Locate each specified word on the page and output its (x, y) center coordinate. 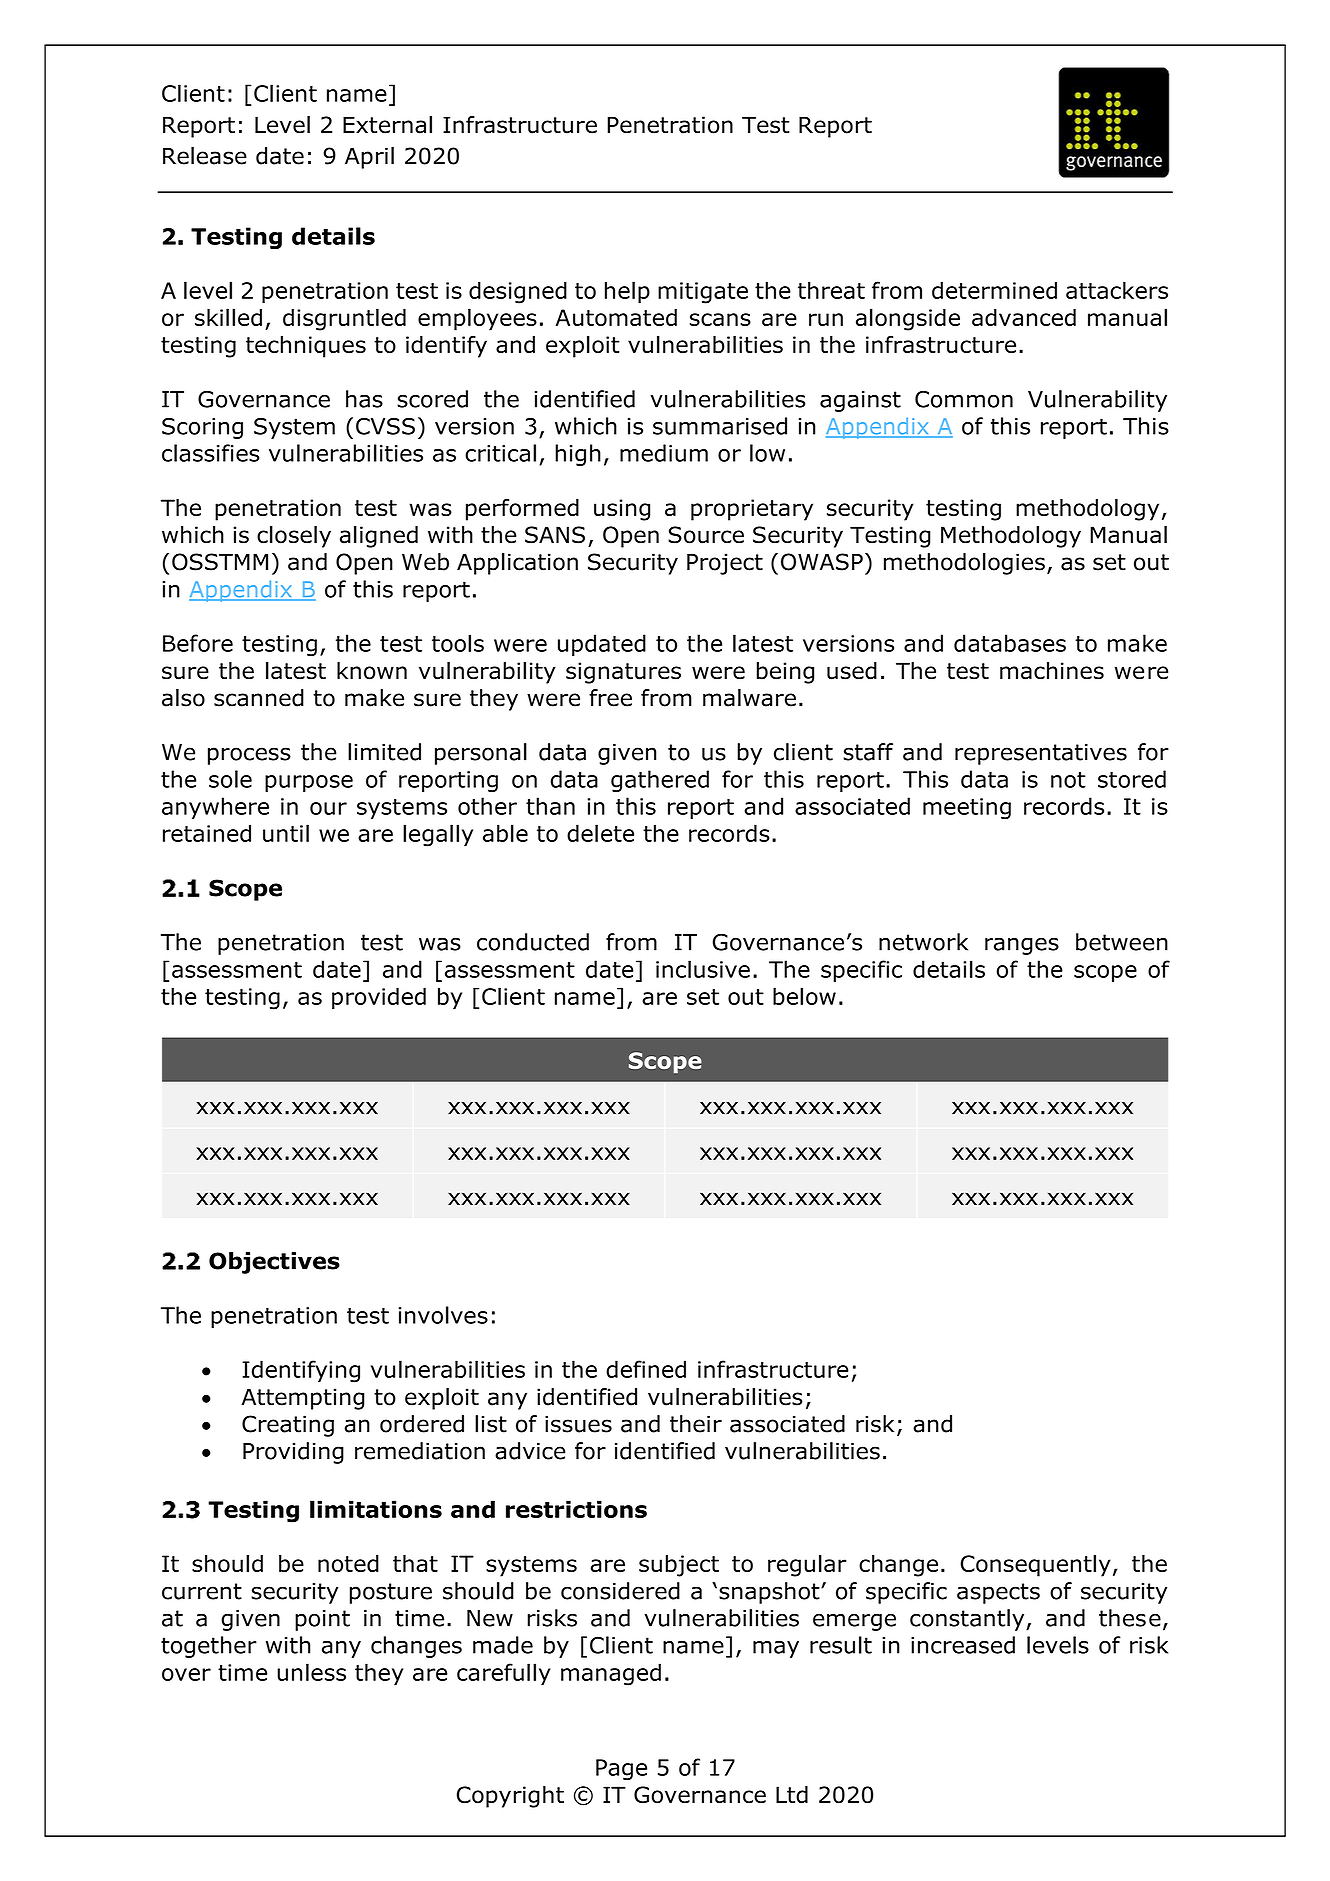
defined (646, 1369)
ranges (1022, 946)
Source (706, 535)
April (369, 158)
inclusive (703, 969)
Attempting (302, 1399)
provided (379, 998)
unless (311, 1672)
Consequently (1035, 1566)
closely (294, 537)
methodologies (964, 564)
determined (994, 290)
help (627, 292)
